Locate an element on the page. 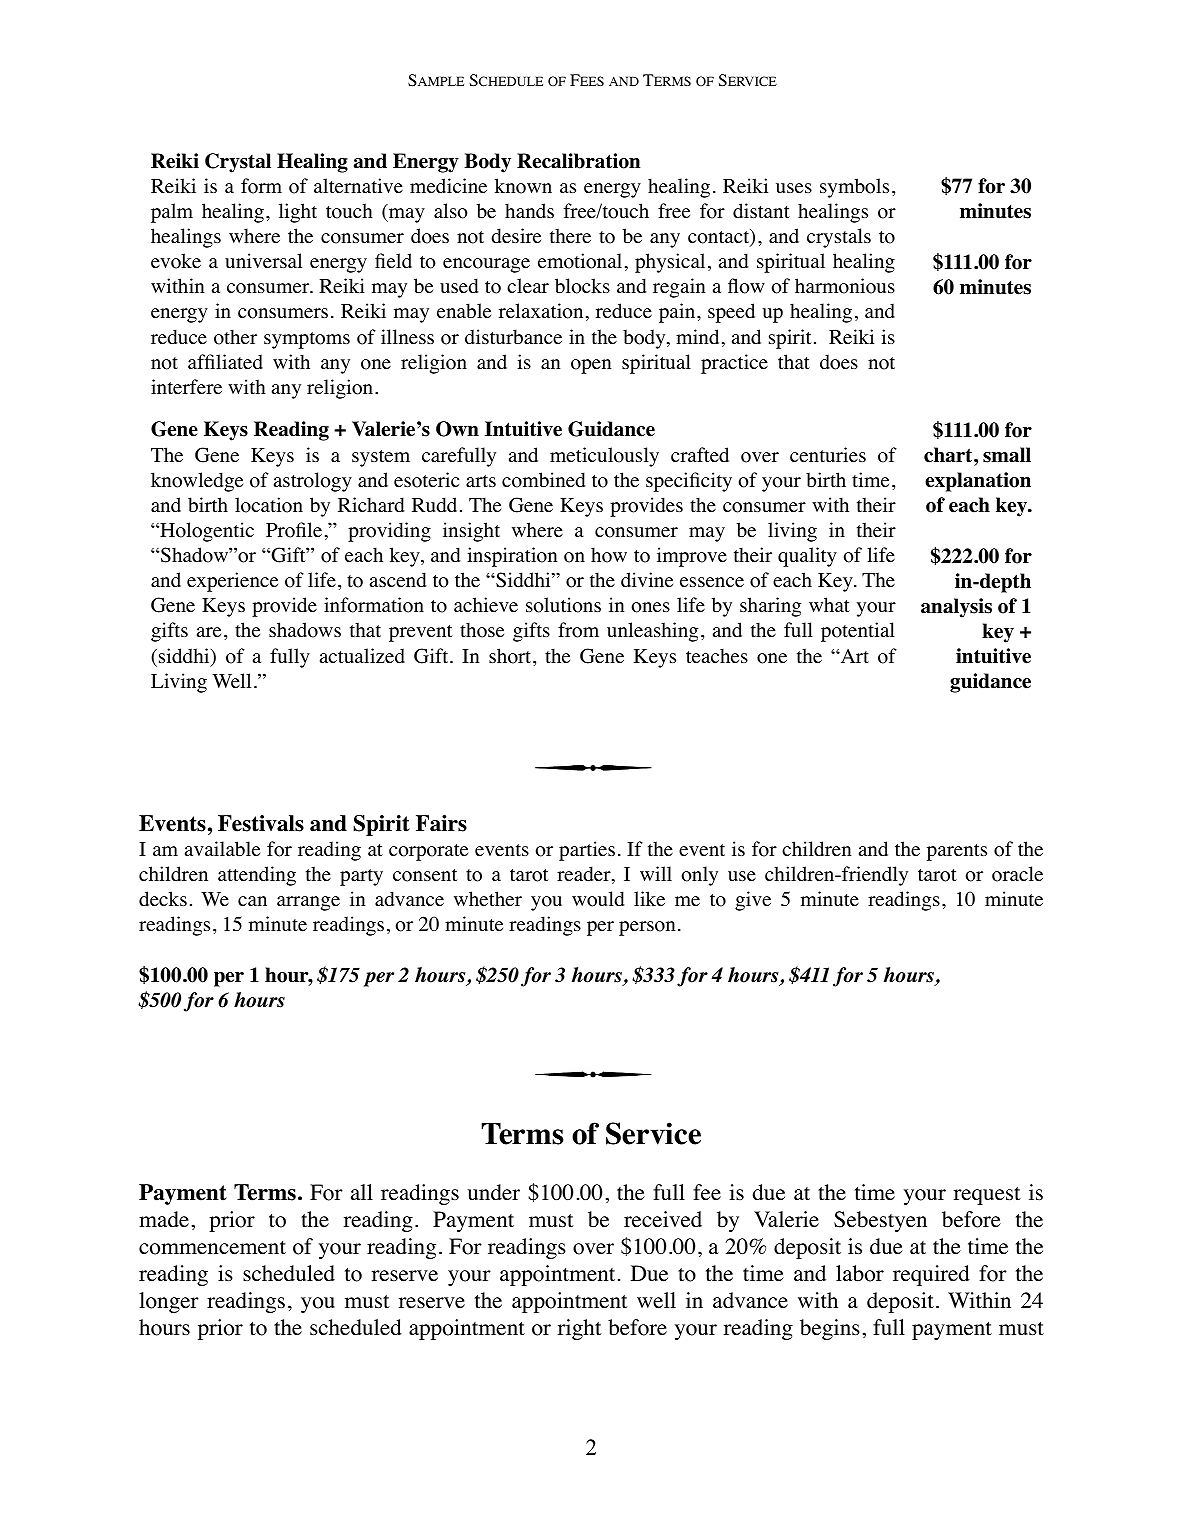 The width and height of the image is (1183, 1531). commencement is located at coordinates (212, 1248).
